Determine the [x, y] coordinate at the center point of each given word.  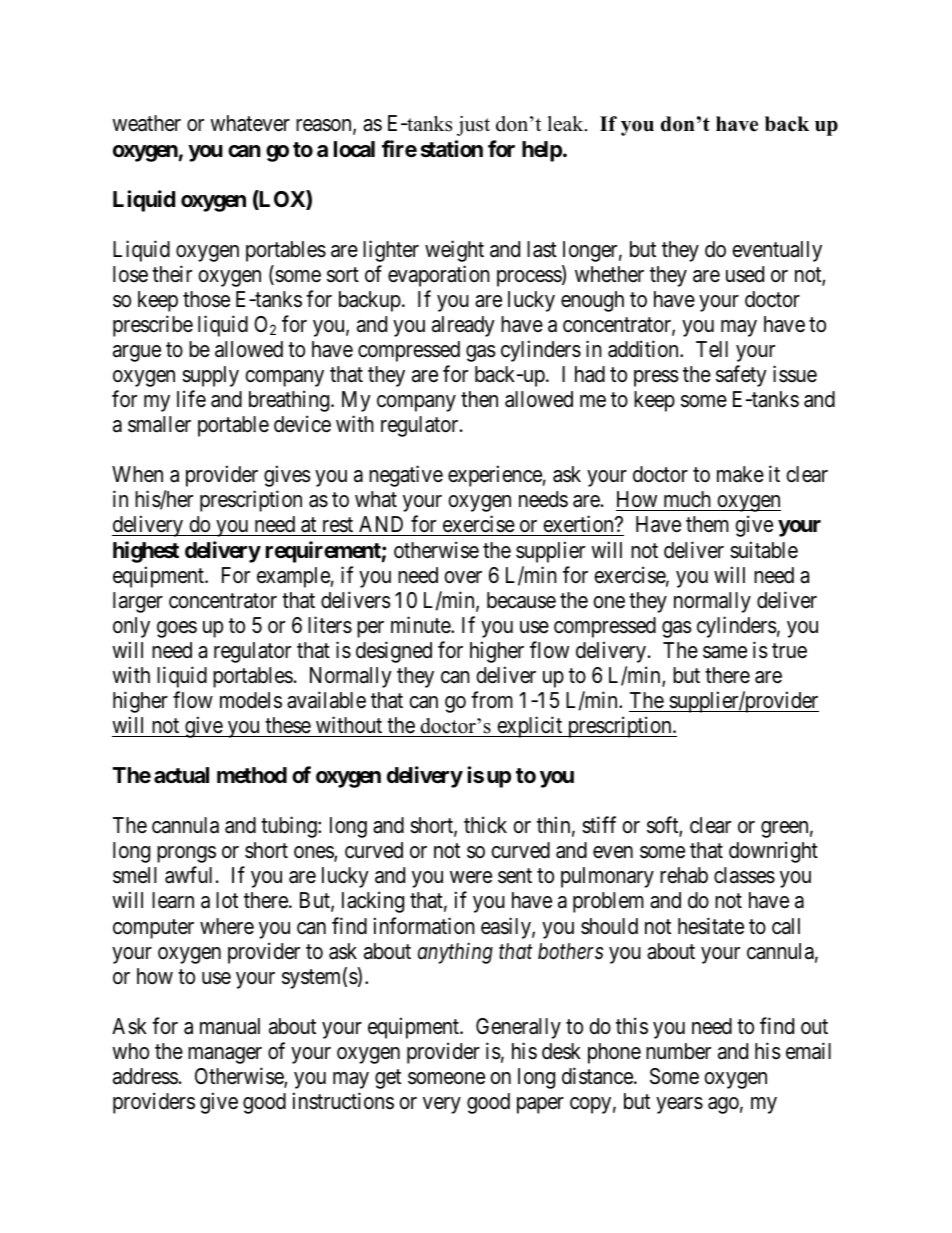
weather [146, 123]
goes [177, 629]
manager [225, 1055]
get [388, 1079]
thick [485, 825]
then [479, 399]
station [452, 149]
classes [744, 875]
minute [421, 625]
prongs [186, 854]
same [725, 652]
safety [741, 376]
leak [567, 124]
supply [210, 376]
